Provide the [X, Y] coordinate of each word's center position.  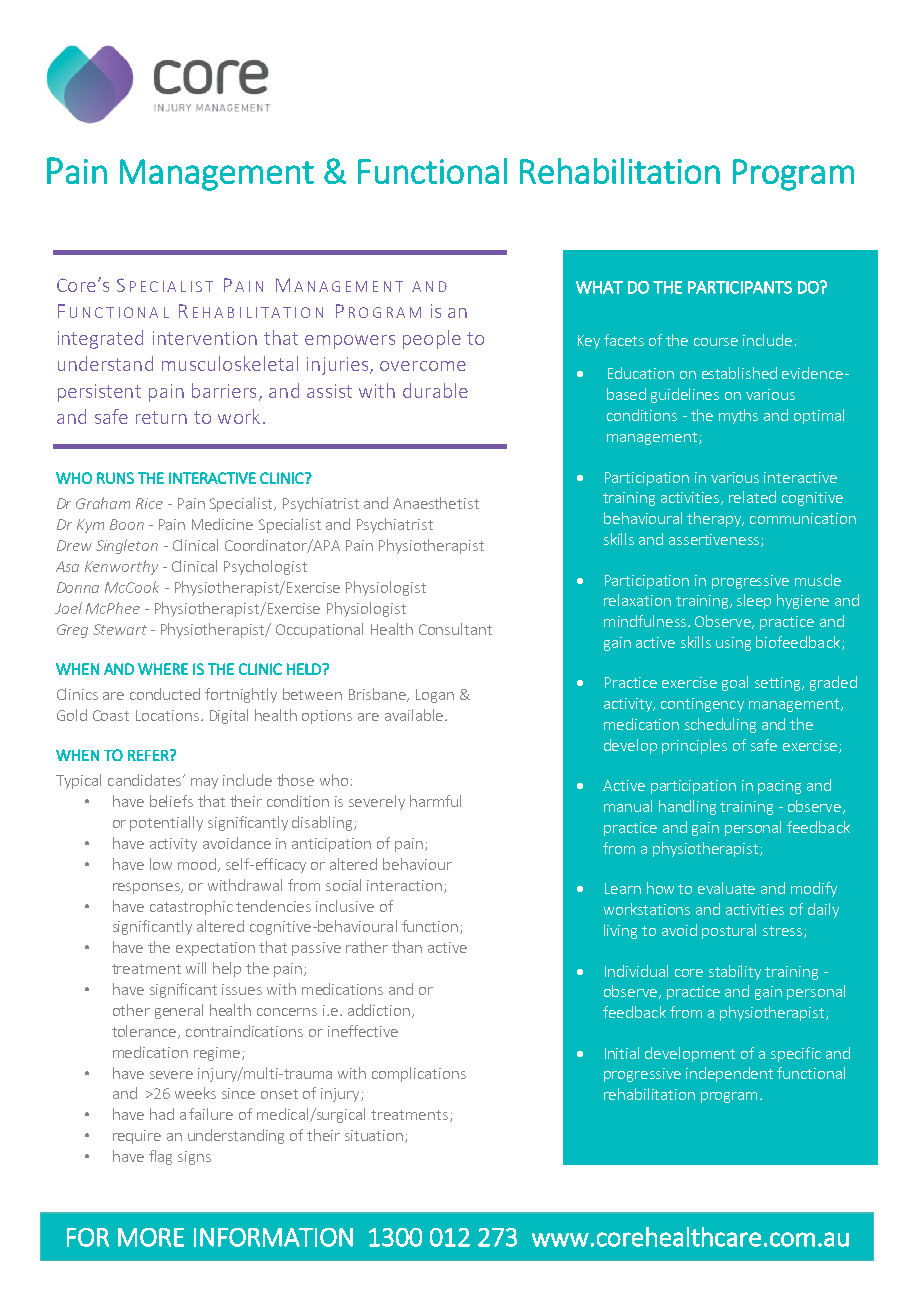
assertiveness [715, 540]
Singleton [127, 546]
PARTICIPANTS [740, 287]
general [179, 1011]
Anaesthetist [436, 503]
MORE [151, 1237]
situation [375, 1136]
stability [735, 972]
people [432, 339]
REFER [149, 755]
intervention [205, 338]
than [407, 947]
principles [694, 746]
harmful [435, 801]
